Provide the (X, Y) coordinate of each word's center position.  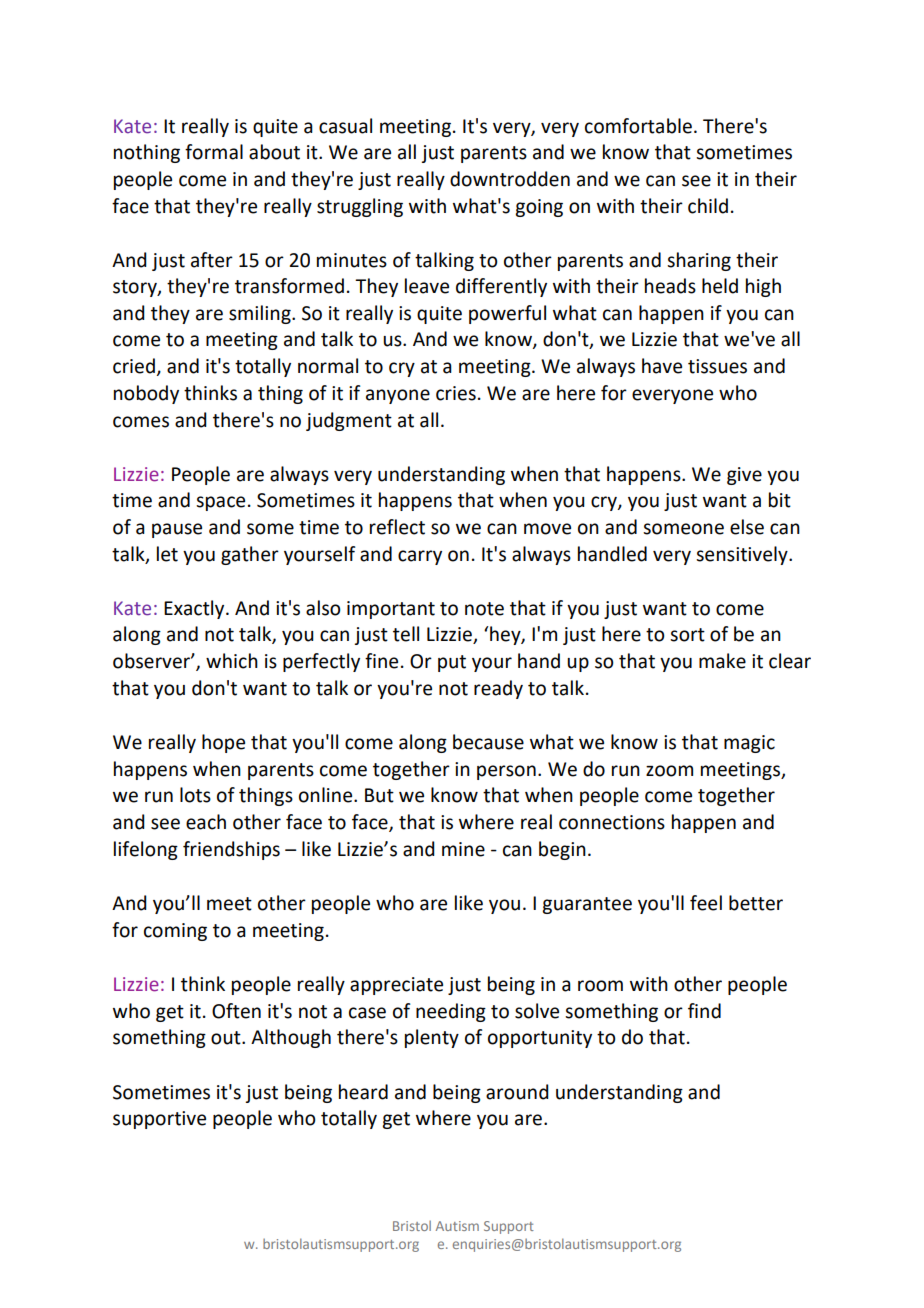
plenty (432, 1038)
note (484, 609)
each (206, 822)
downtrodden (510, 179)
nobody (146, 394)
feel (706, 903)
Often (236, 1011)
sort (687, 635)
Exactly (195, 609)
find (704, 1011)
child (708, 206)
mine (463, 849)
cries (456, 393)
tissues (717, 366)
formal (214, 152)
